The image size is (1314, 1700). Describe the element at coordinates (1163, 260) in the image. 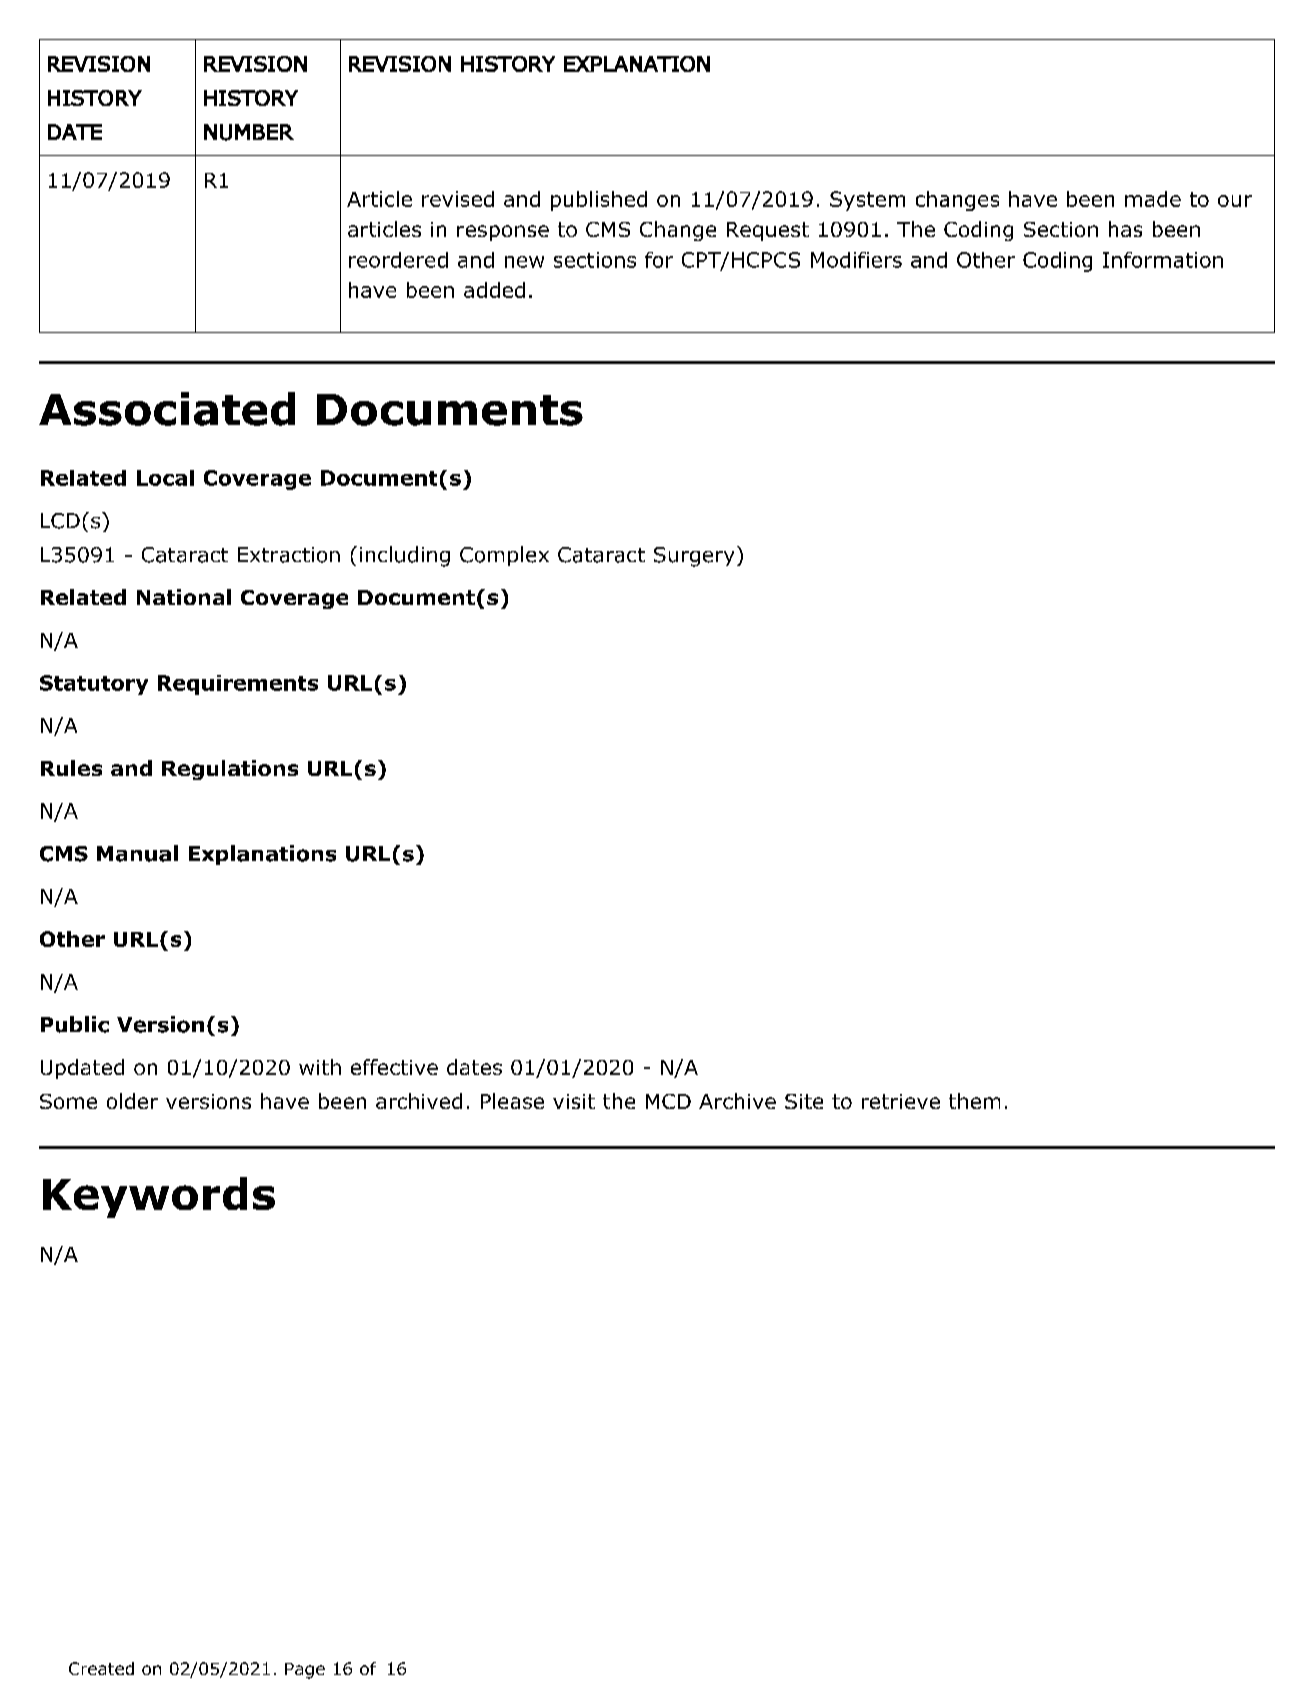

I see `Information` at that location.
